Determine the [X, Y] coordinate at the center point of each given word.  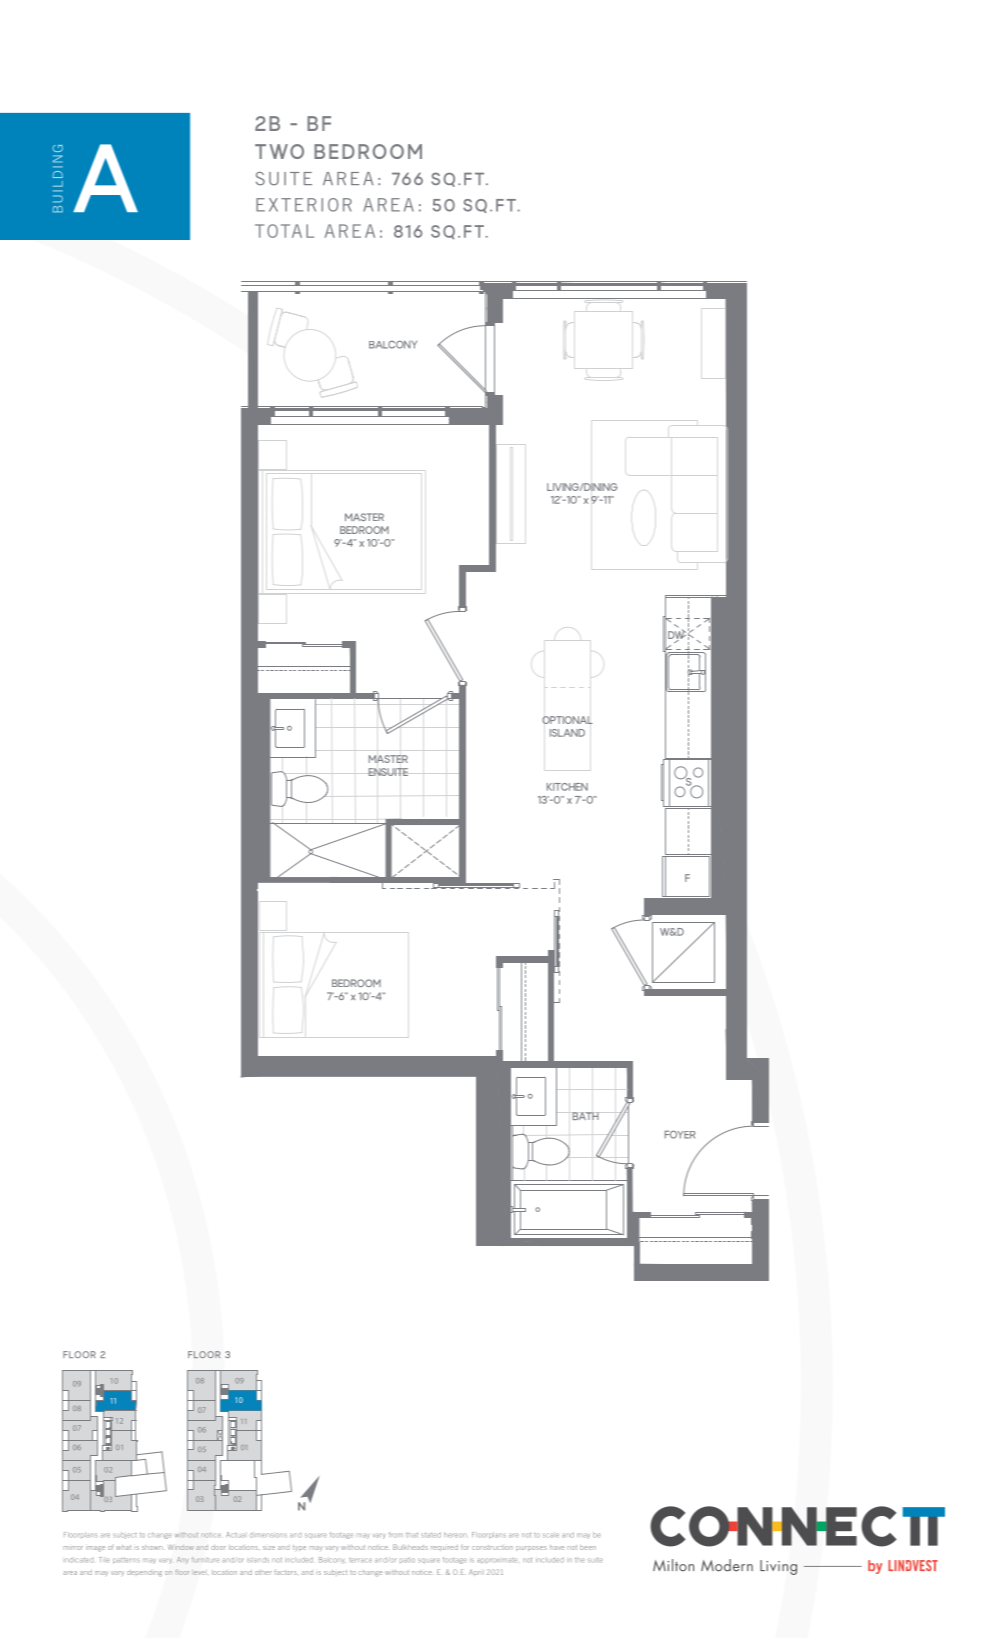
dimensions [268, 1535]
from [396, 1535]
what [123, 1547]
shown [153, 1548]
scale [551, 1535]
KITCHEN [567, 787]
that [412, 1535]
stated [431, 1535]
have [557, 1548]
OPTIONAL [567, 720]
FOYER [680, 1135]
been [588, 1547]
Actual [235, 1535]
